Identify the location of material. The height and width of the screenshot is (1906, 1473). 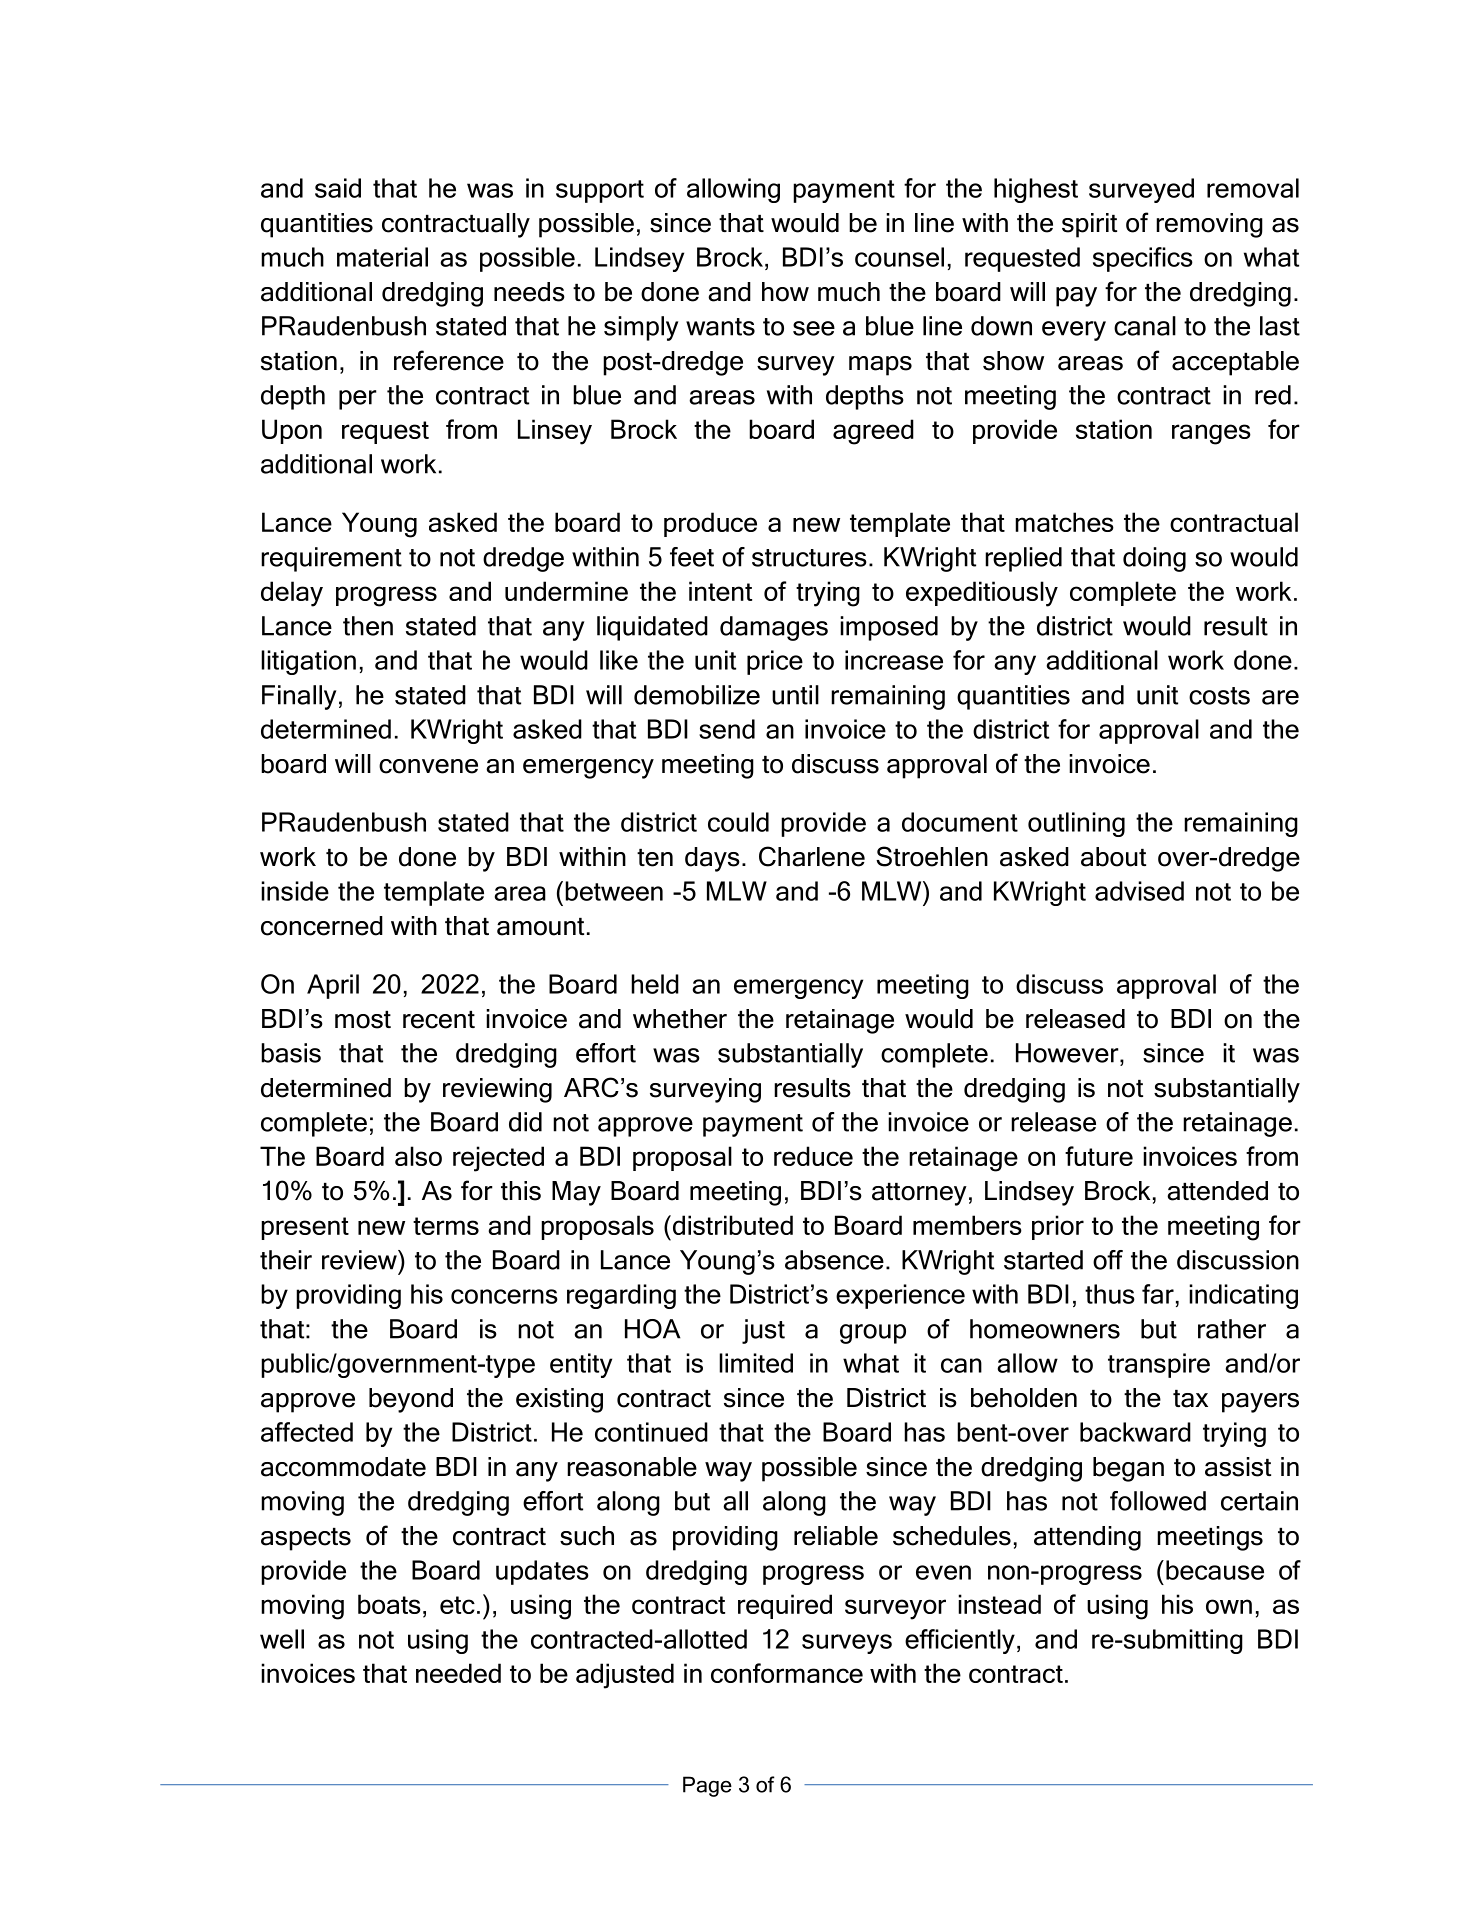
(382, 257).
